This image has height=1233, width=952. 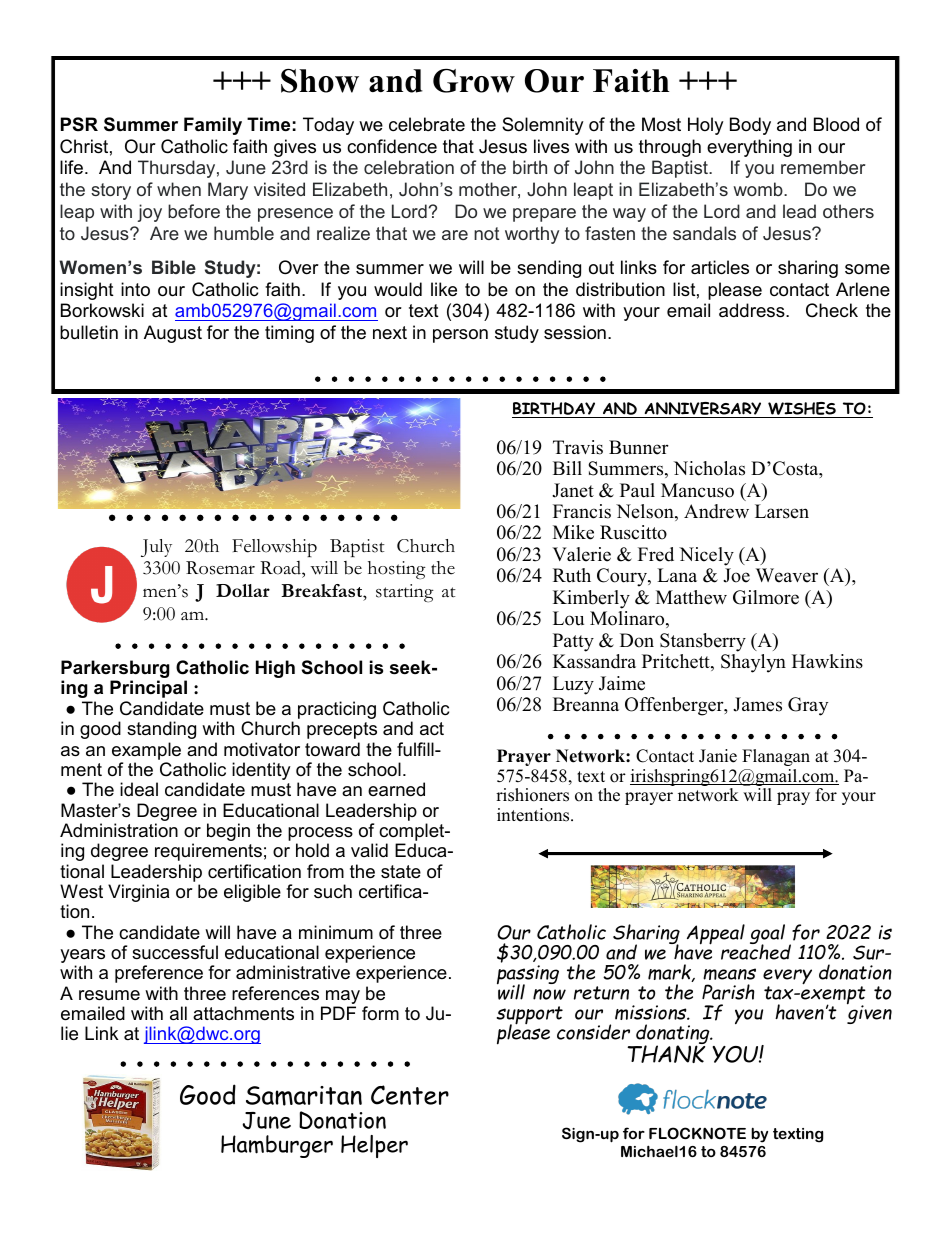 What do you see at coordinates (767, 935) in the image?
I see `goal` at bounding box center [767, 935].
